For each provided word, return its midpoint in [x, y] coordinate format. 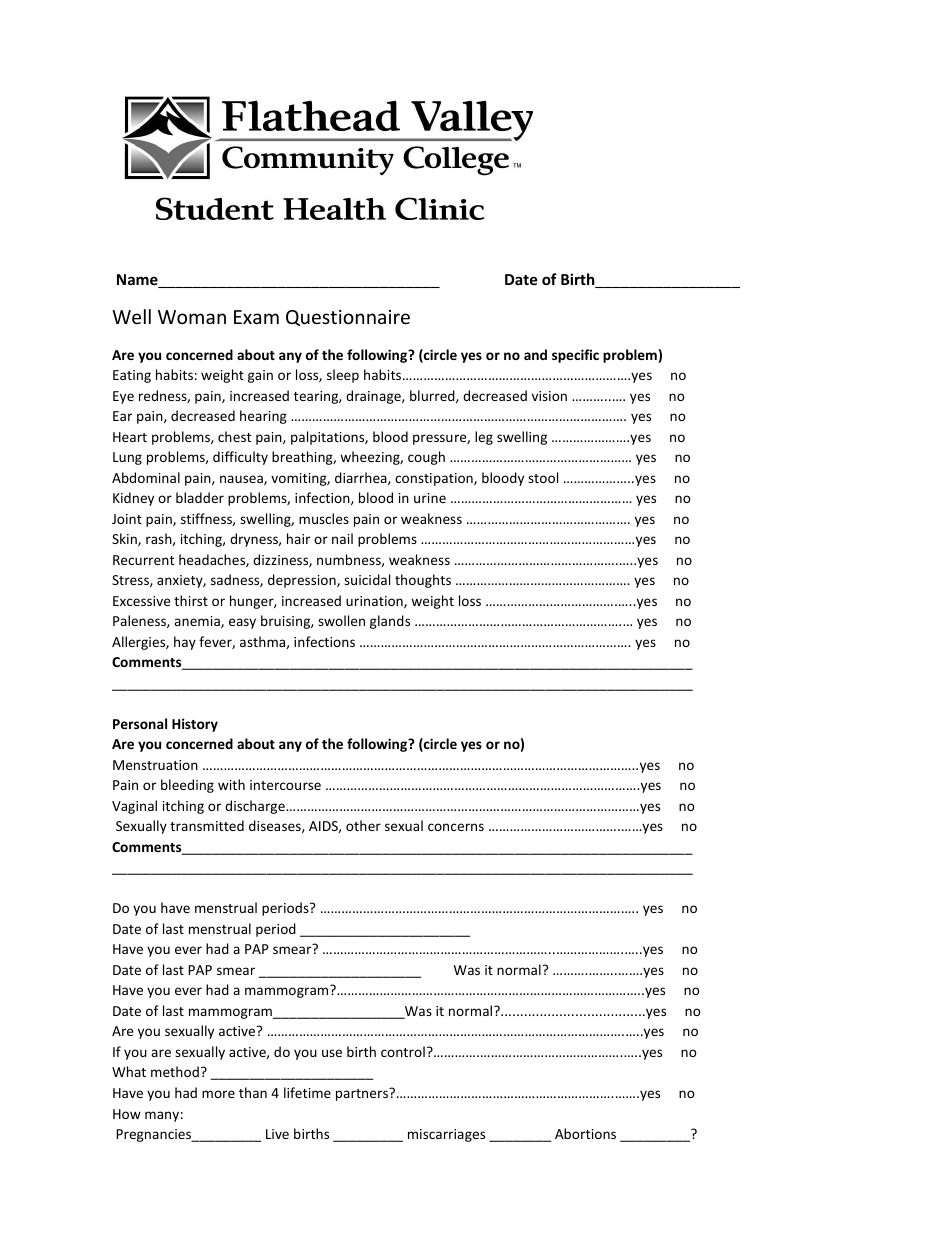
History [195, 725]
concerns [456, 827]
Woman [192, 317]
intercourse [285, 785]
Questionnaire [348, 318]
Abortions [585, 1133]
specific [575, 356]
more [218, 1094]
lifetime [307, 1092]
